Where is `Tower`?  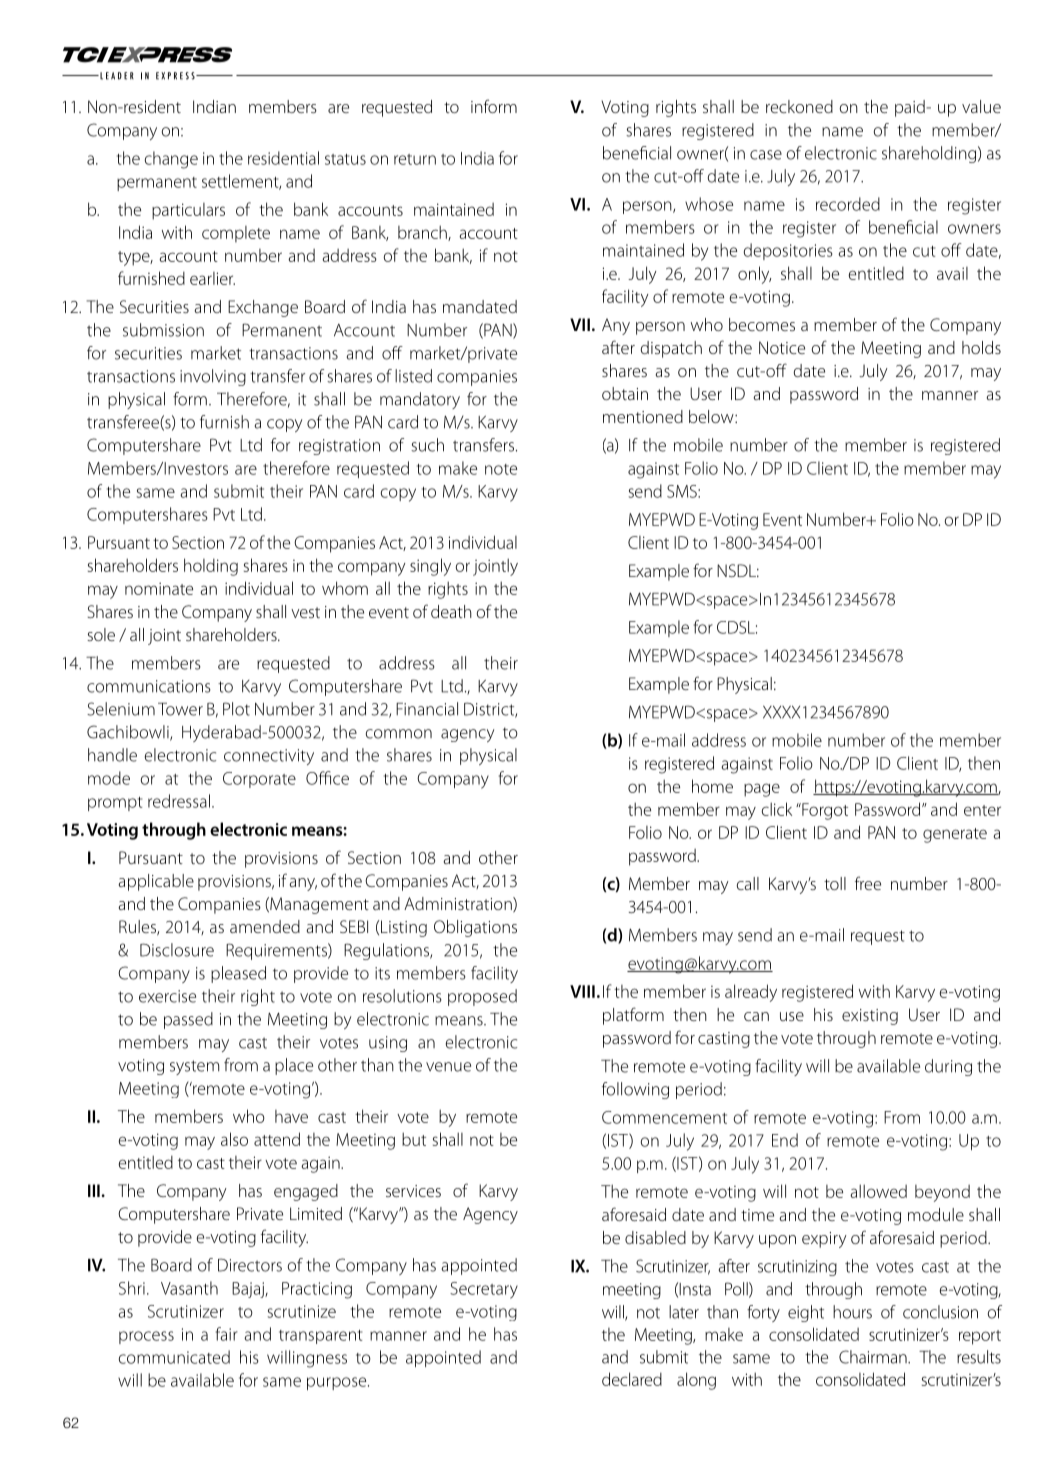 Tower is located at coordinates (180, 709).
